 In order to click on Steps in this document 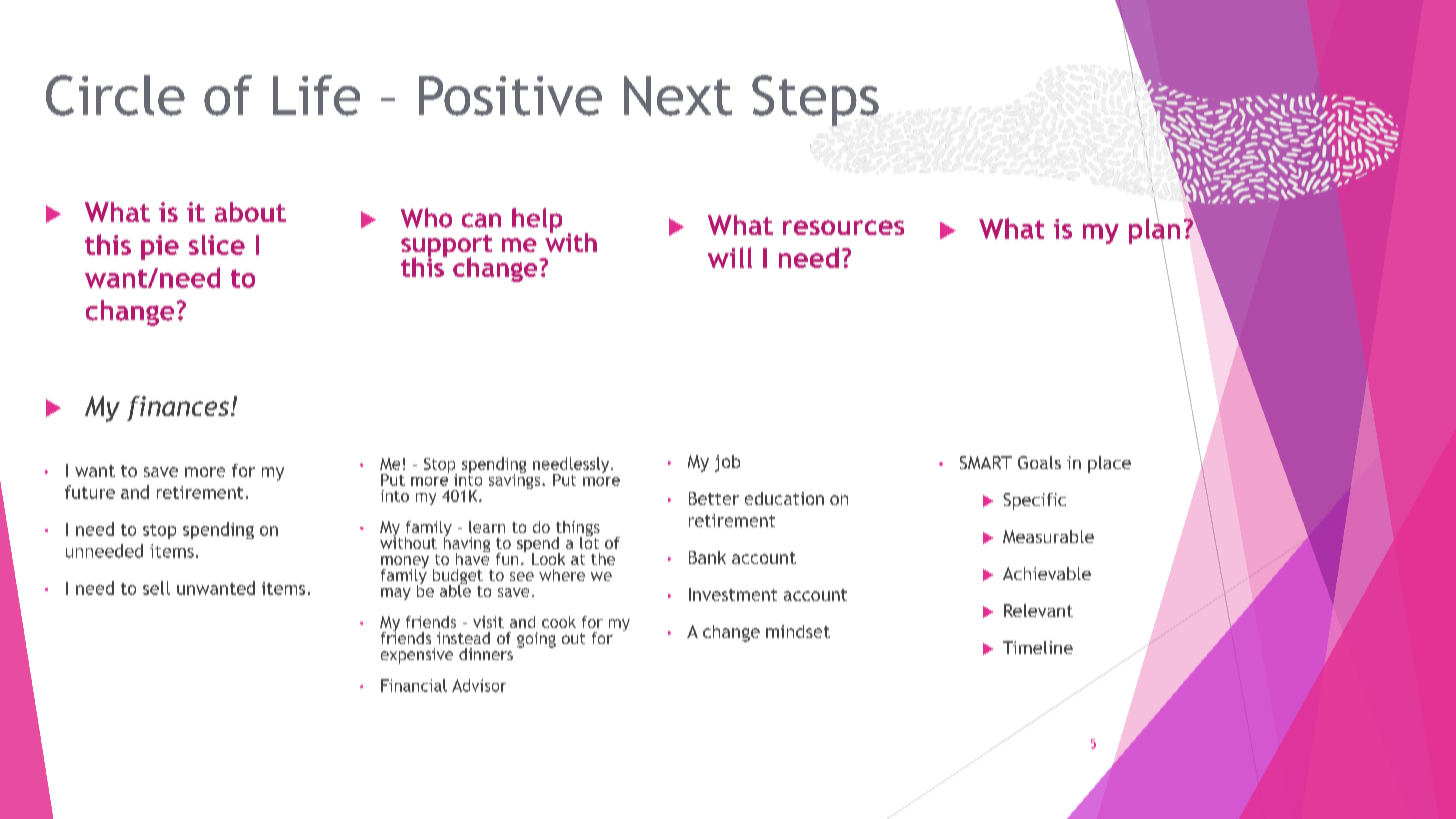, I will do `click(816, 100)`.
